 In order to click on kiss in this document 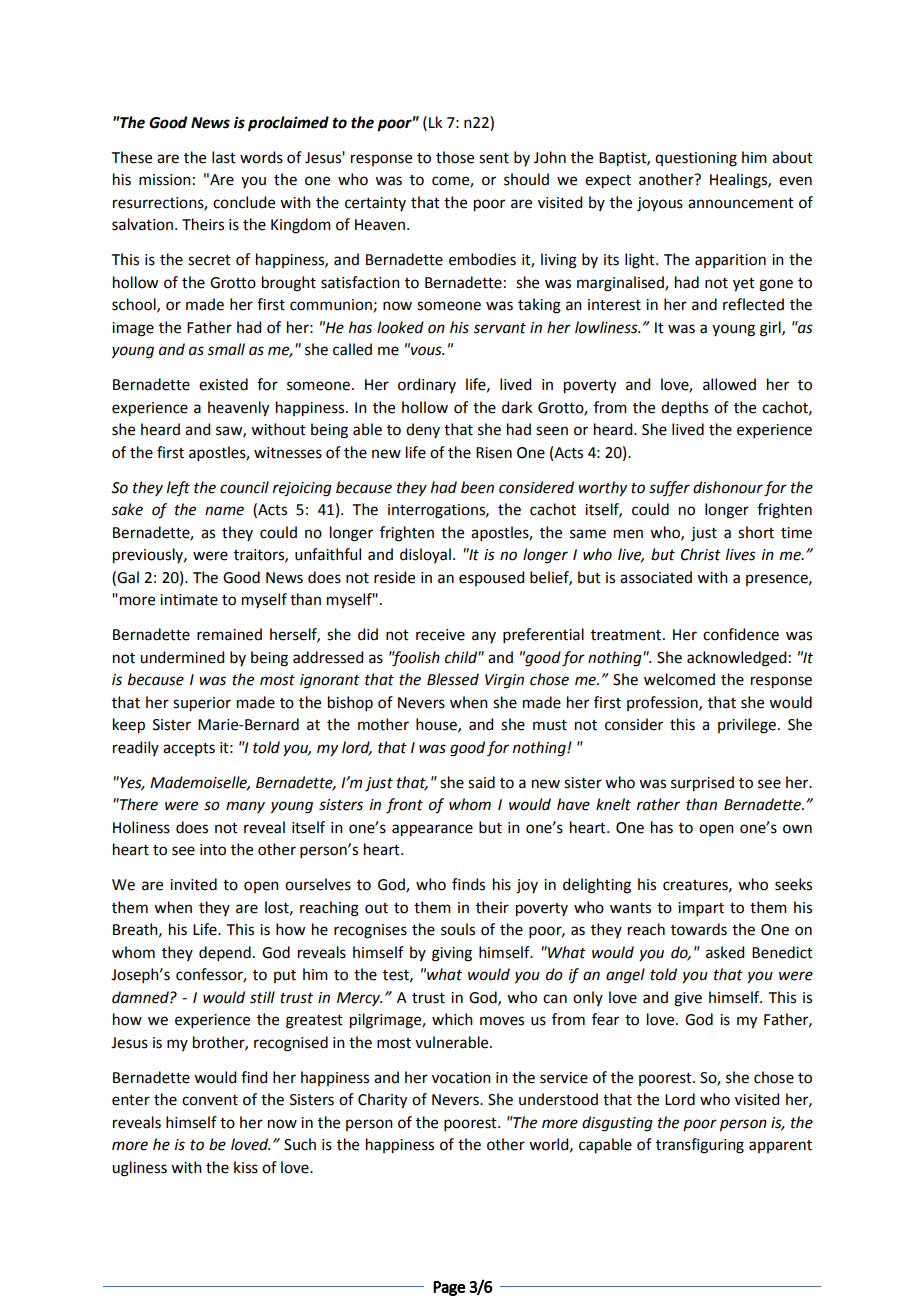, I will do `click(246, 1167)`.
